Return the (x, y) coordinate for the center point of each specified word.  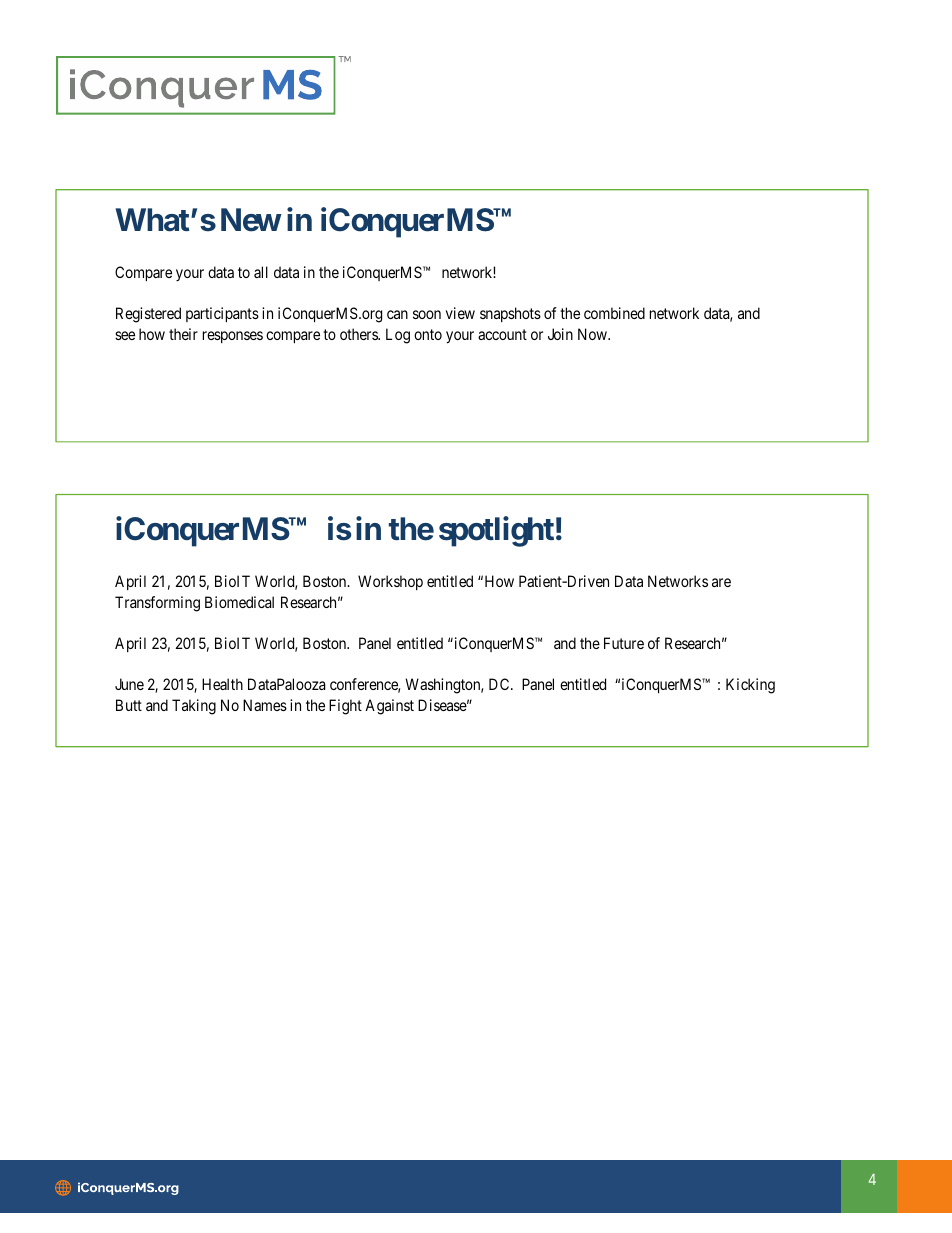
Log (398, 336)
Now (593, 334)
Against (389, 707)
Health (222, 684)
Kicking (750, 686)
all (261, 272)
